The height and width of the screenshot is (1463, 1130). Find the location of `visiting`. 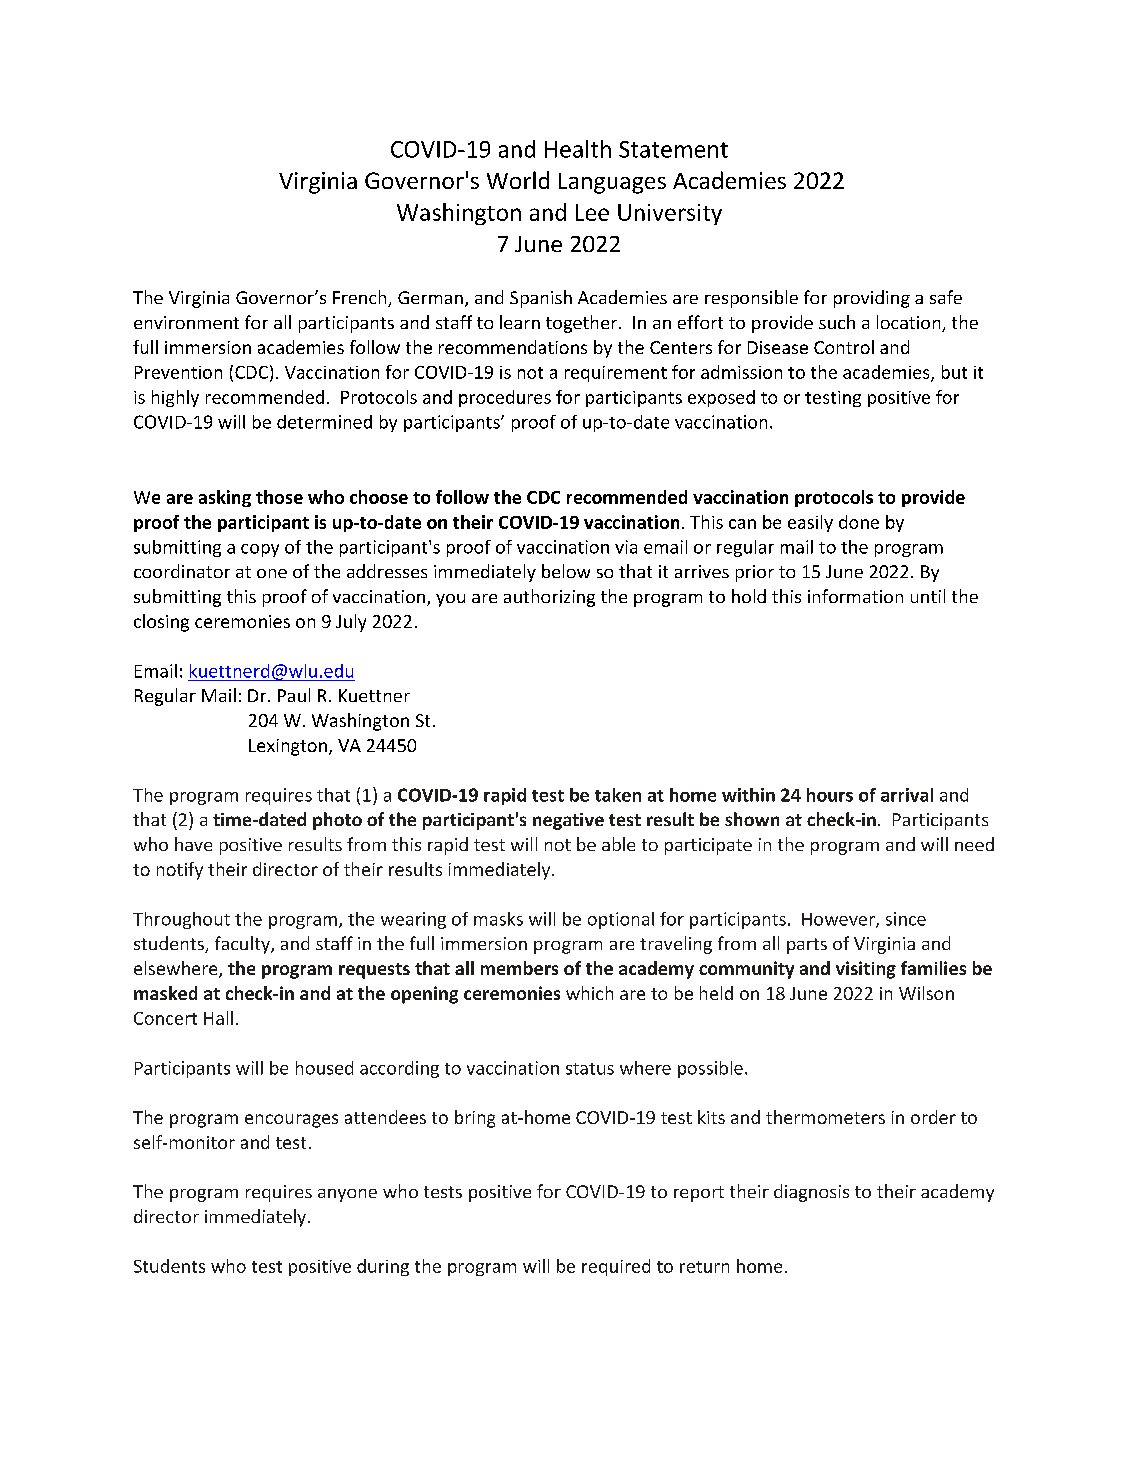

visiting is located at coordinates (866, 970).
